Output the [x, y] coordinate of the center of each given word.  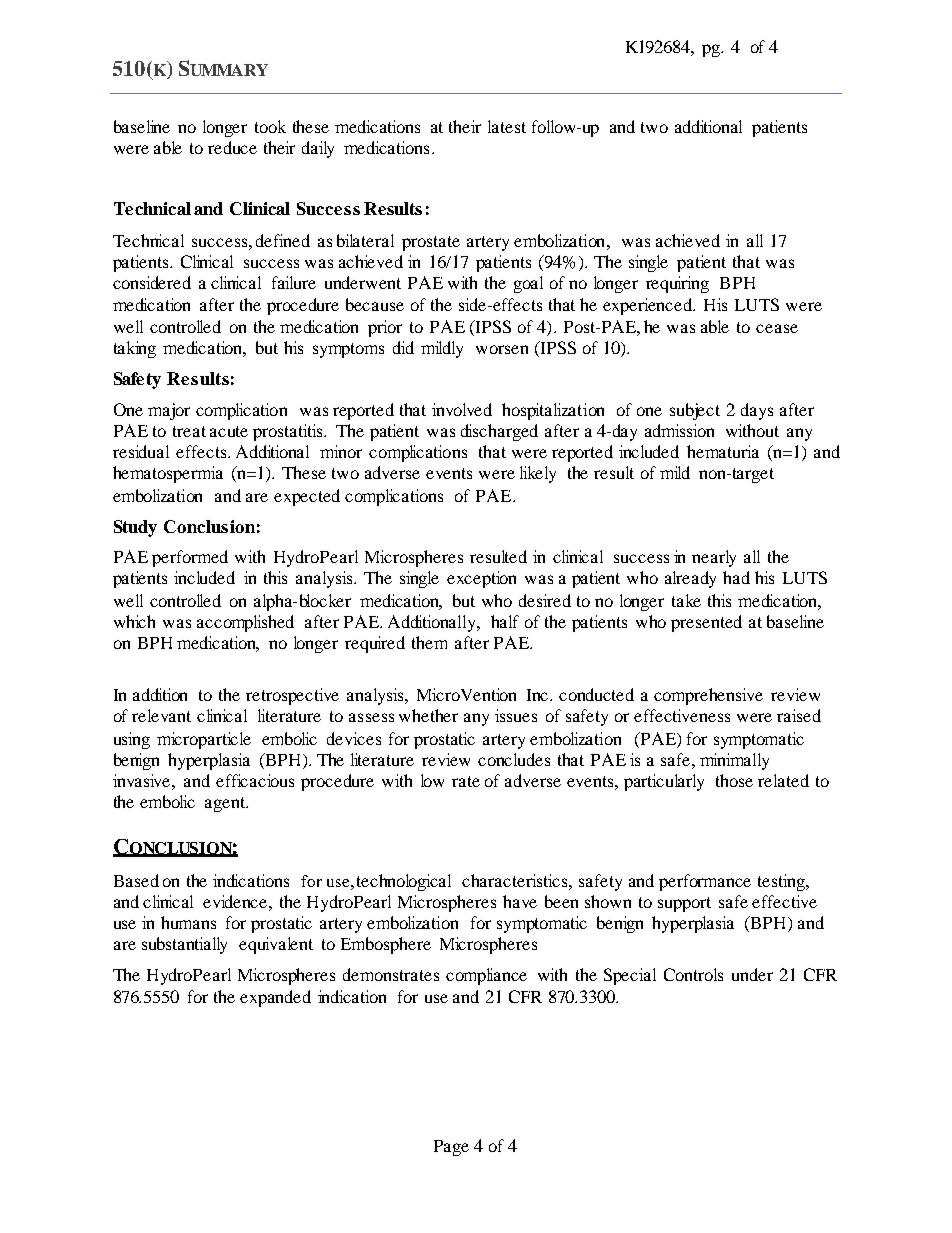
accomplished [245, 623]
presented [706, 623]
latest [507, 126]
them [429, 642]
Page [451, 1148]
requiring [677, 284]
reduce [232, 147]
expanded [275, 998]
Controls [693, 974]
